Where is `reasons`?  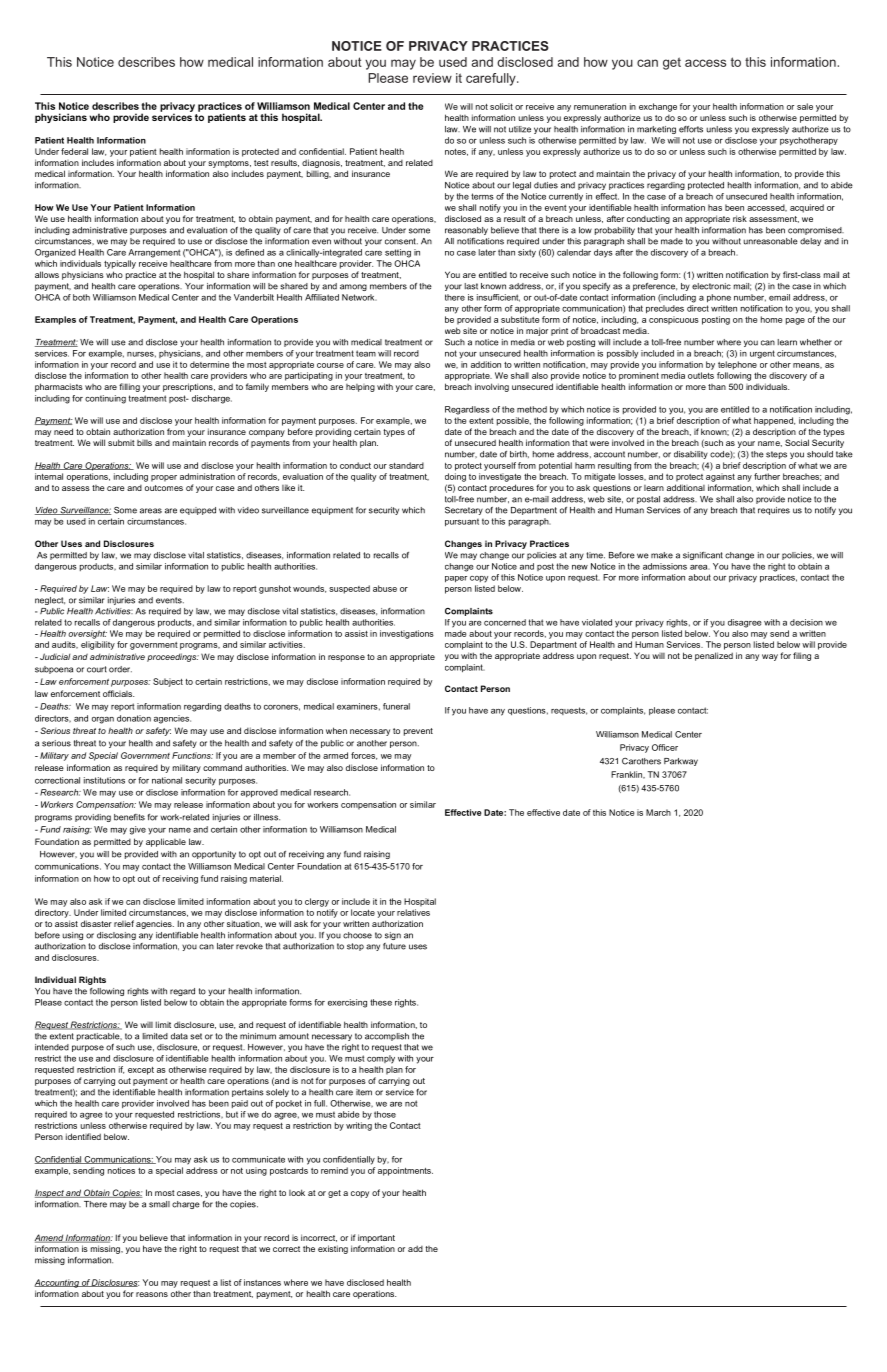
reasons is located at coordinates (152, 1294).
